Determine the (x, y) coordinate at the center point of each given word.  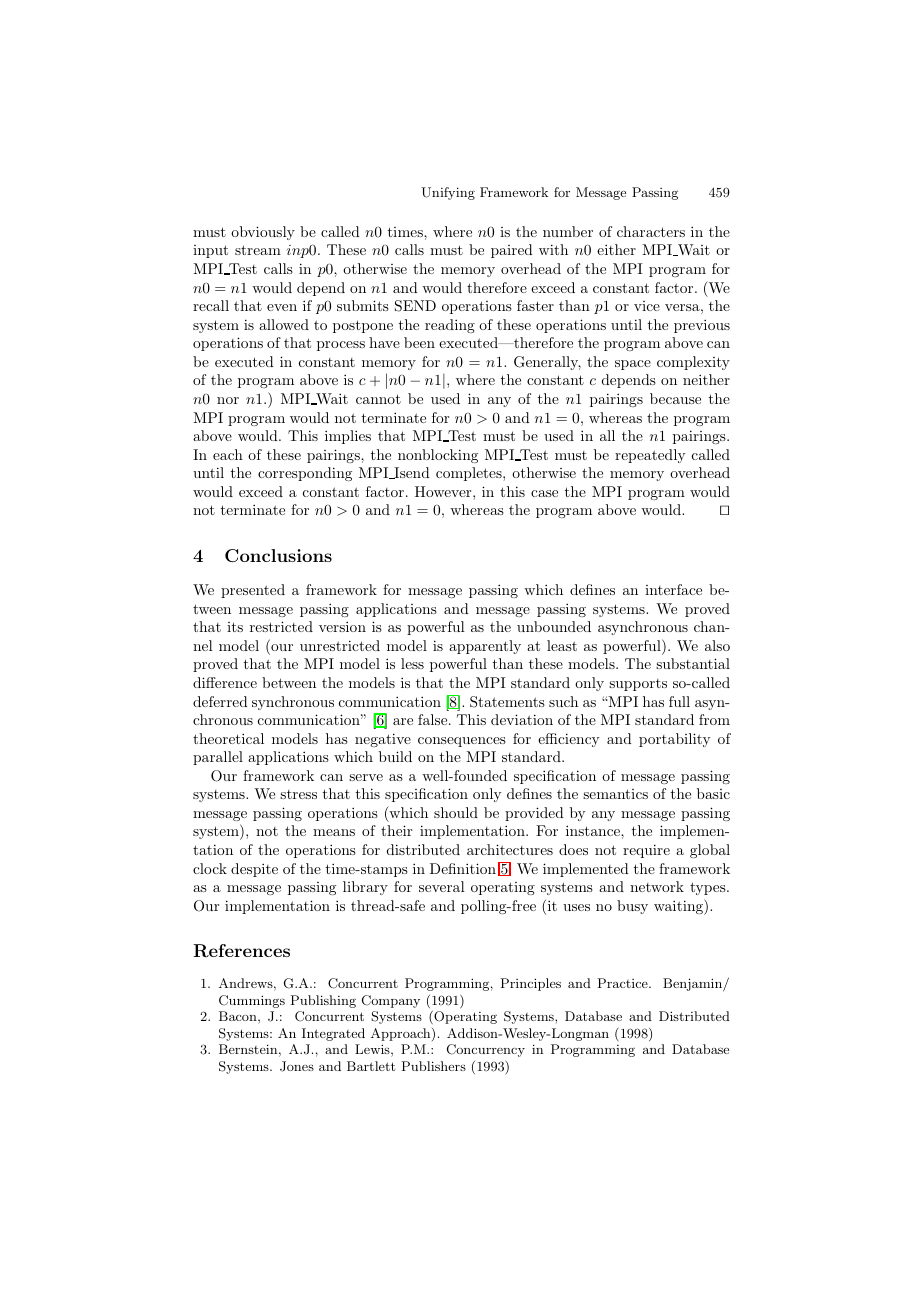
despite (254, 870)
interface (673, 589)
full (679, 701)
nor (228, 400)
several (442, 886)
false (434, 719)
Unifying (448, 193)
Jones (297, 1066)
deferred (220, 701)
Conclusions (278, 555)
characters (651, 231)
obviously (263, 233)
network (657, 886)
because (675, 398)
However (444, 491)
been (419, 342)
